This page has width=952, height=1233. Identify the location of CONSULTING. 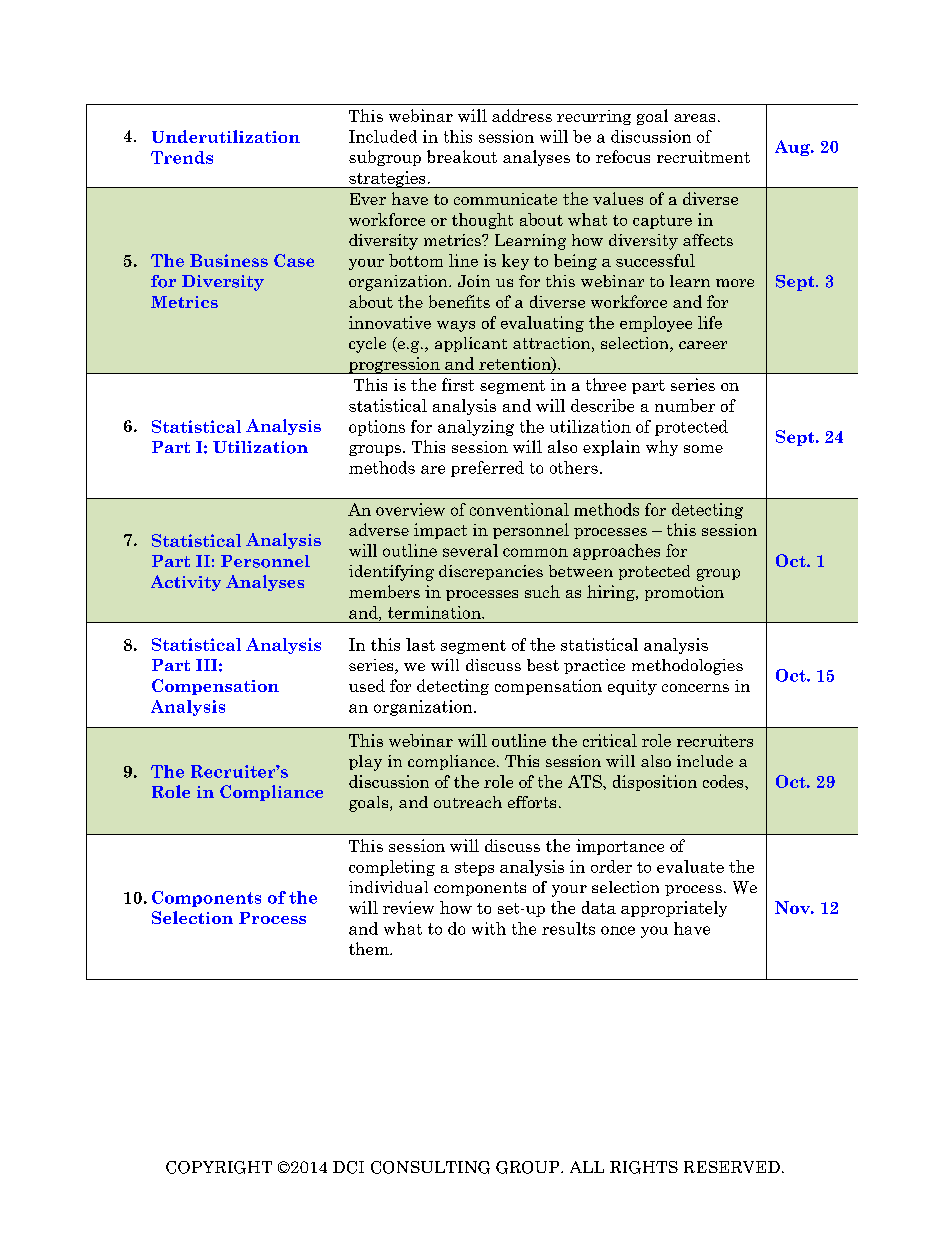
(430, 1167).
